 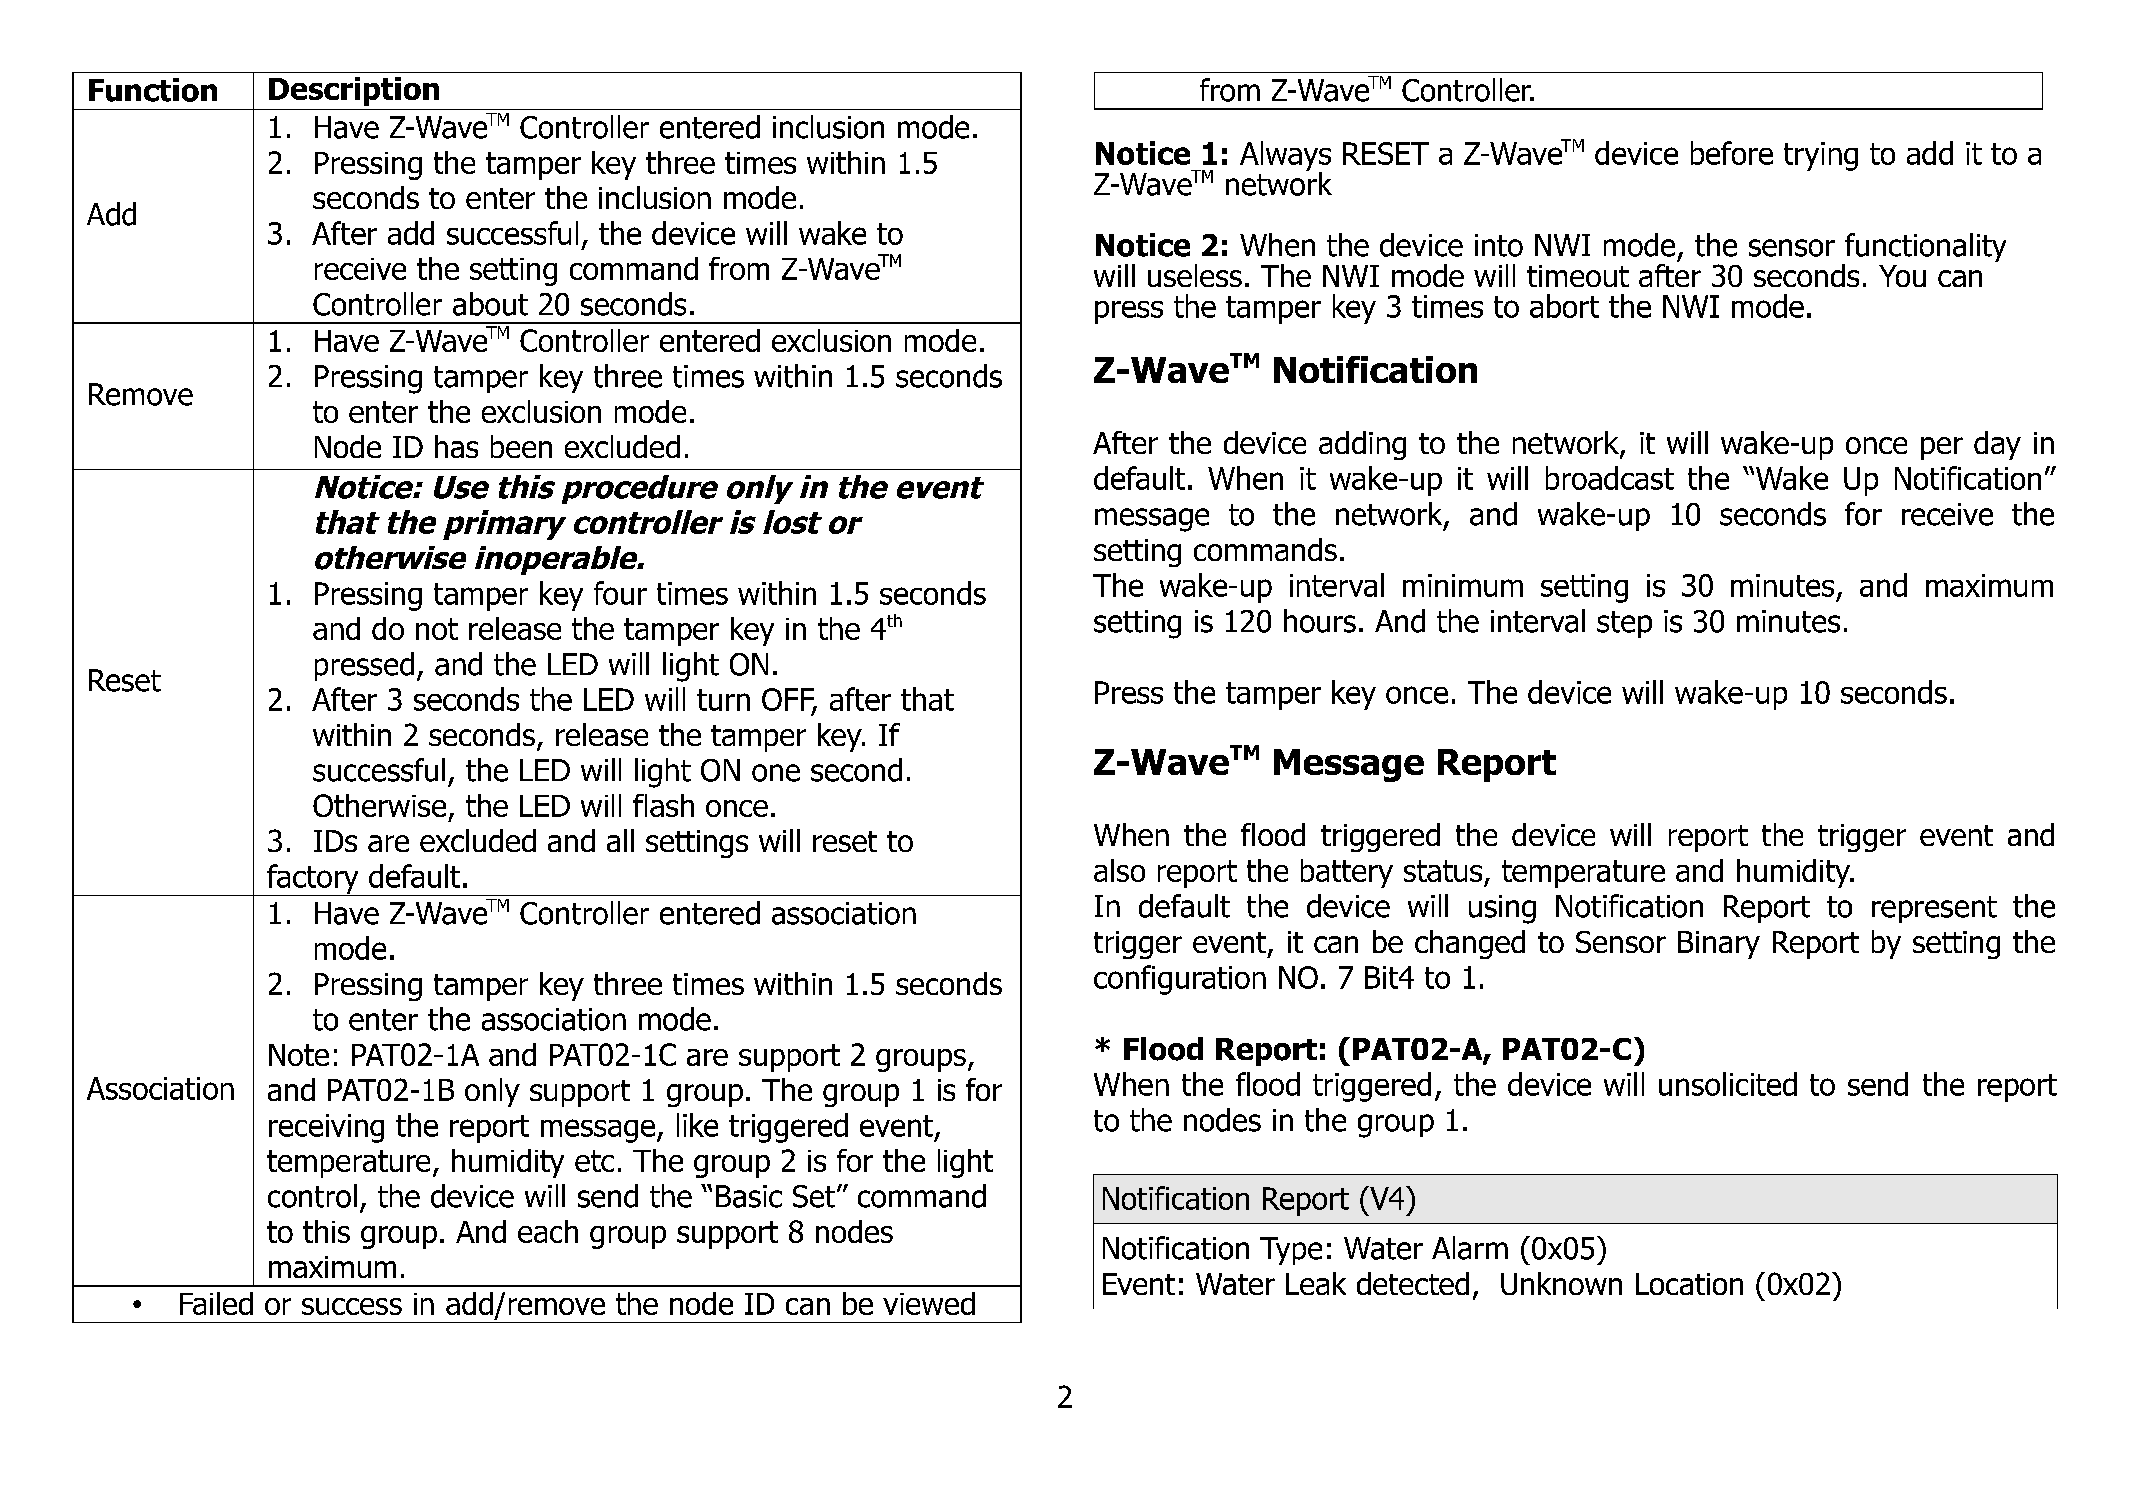 What do you see at coordinates (490, 304) in the screenshot?
I see `about` at bounding box center [490, 304].
